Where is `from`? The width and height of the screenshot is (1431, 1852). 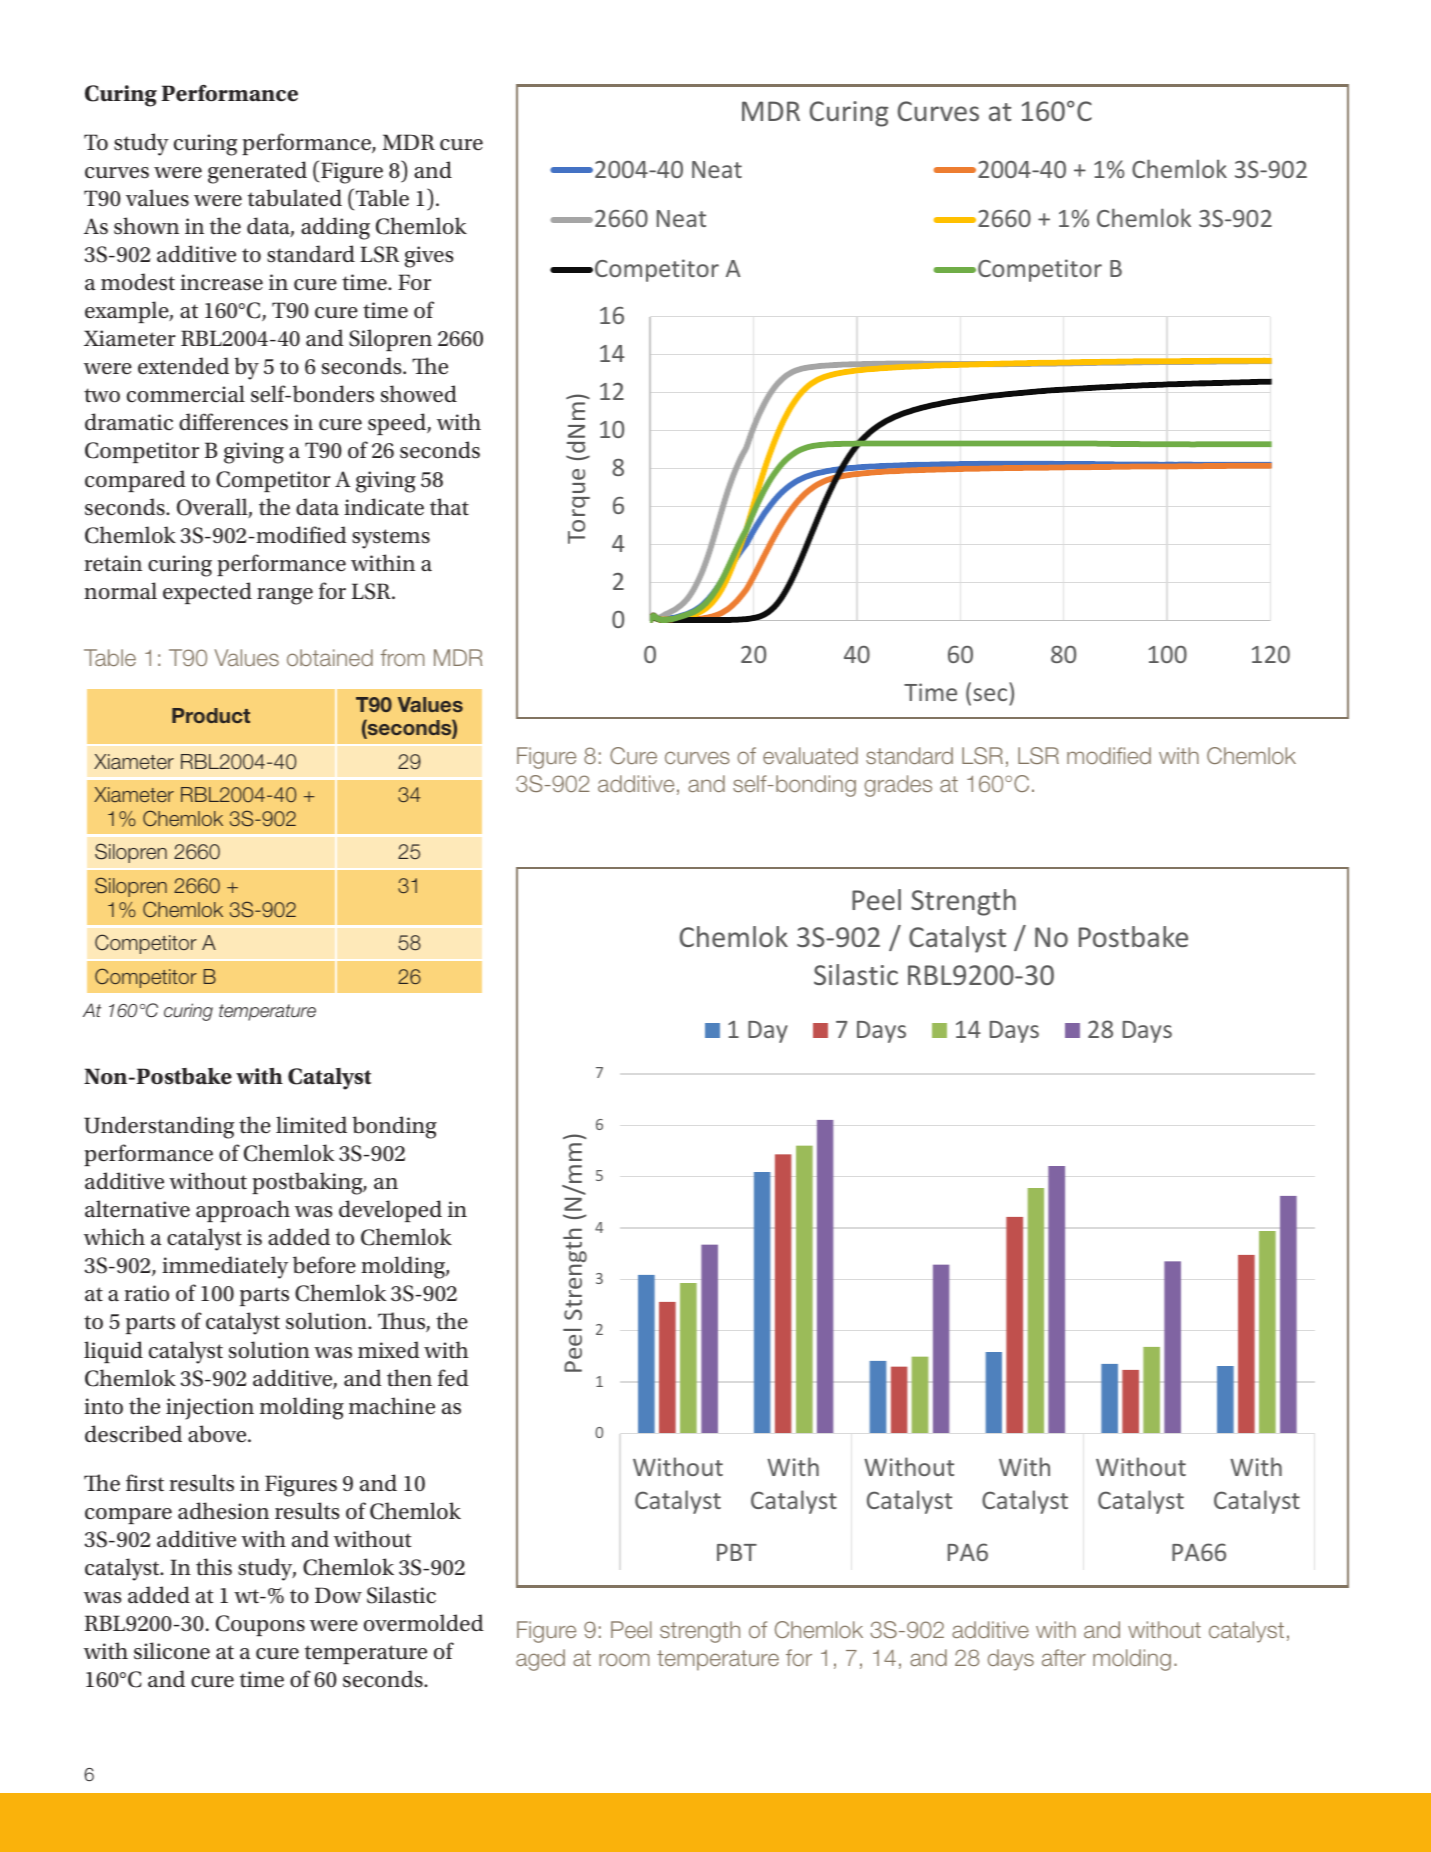
from is located at coordinates (402, 657).
